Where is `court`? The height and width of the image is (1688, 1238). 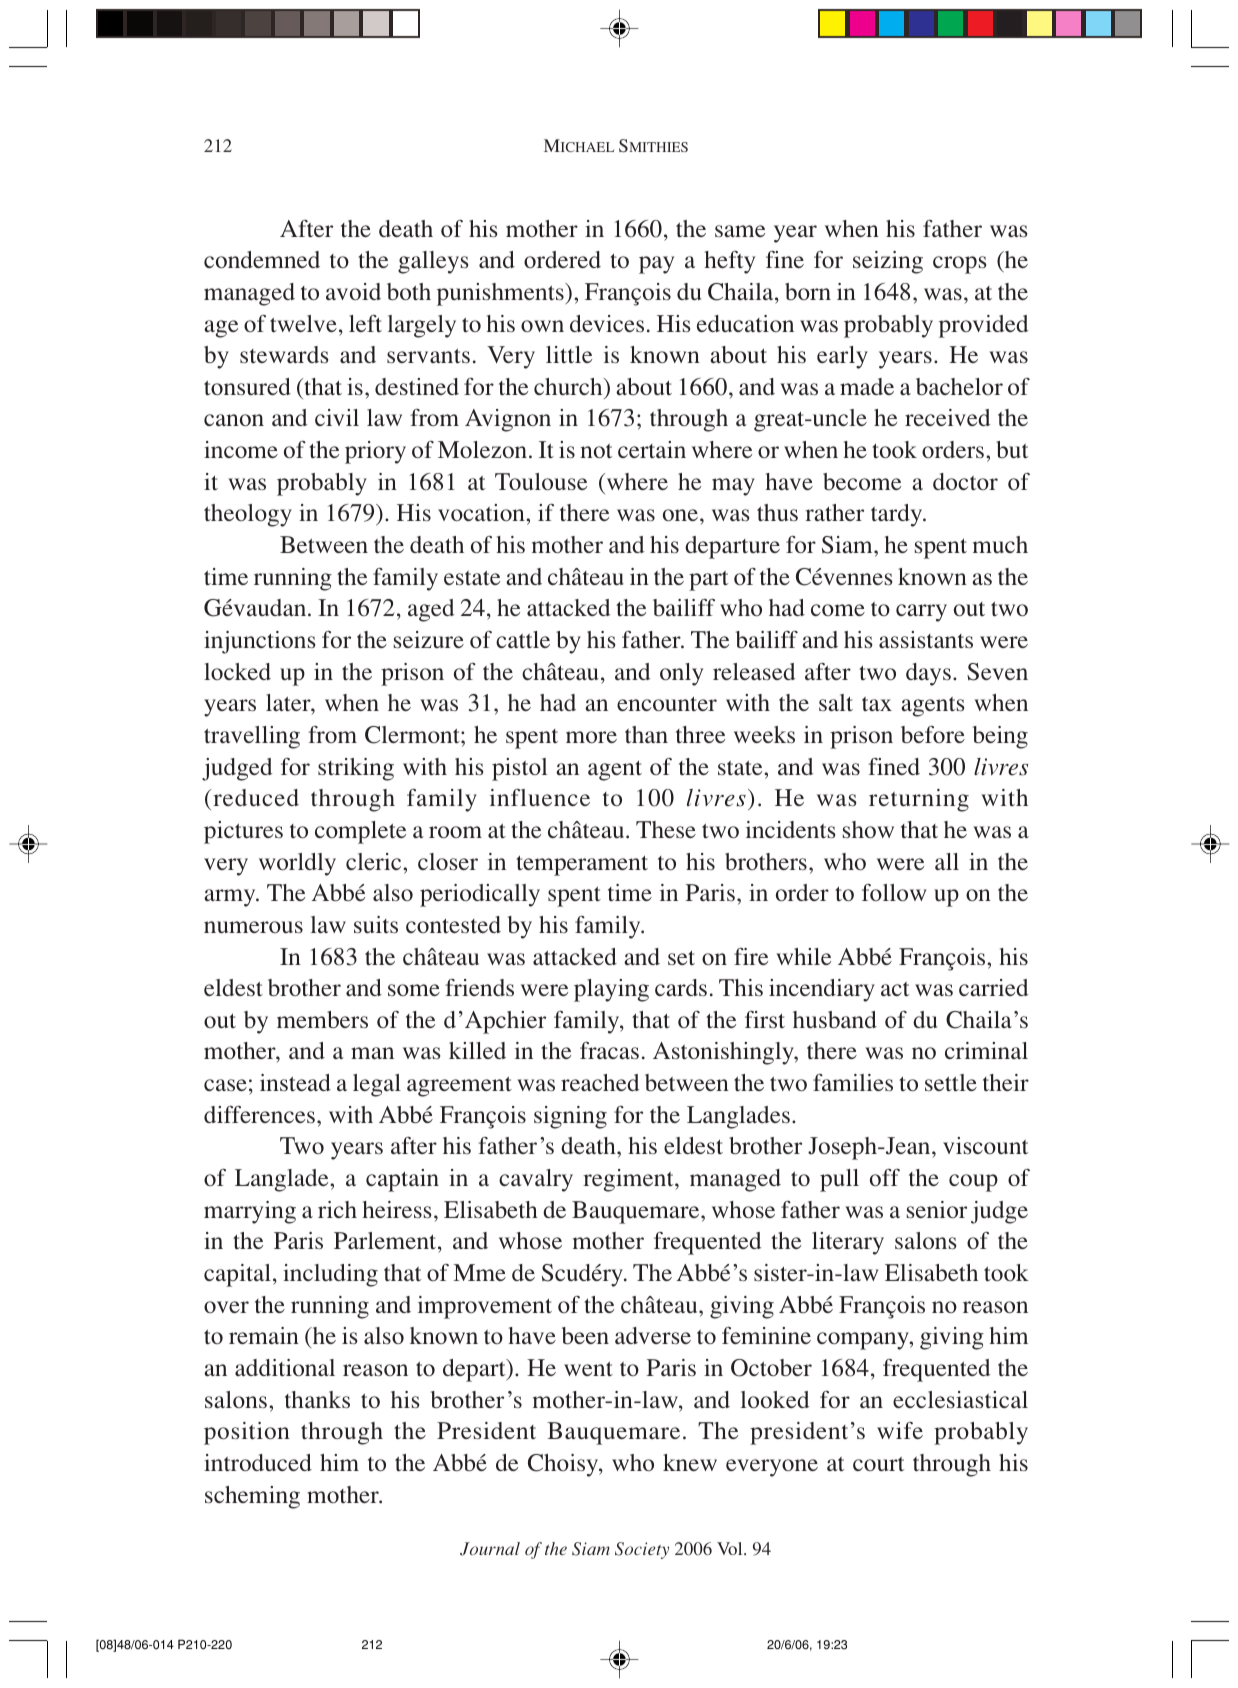
court is located at coordinates (879, 1464).
